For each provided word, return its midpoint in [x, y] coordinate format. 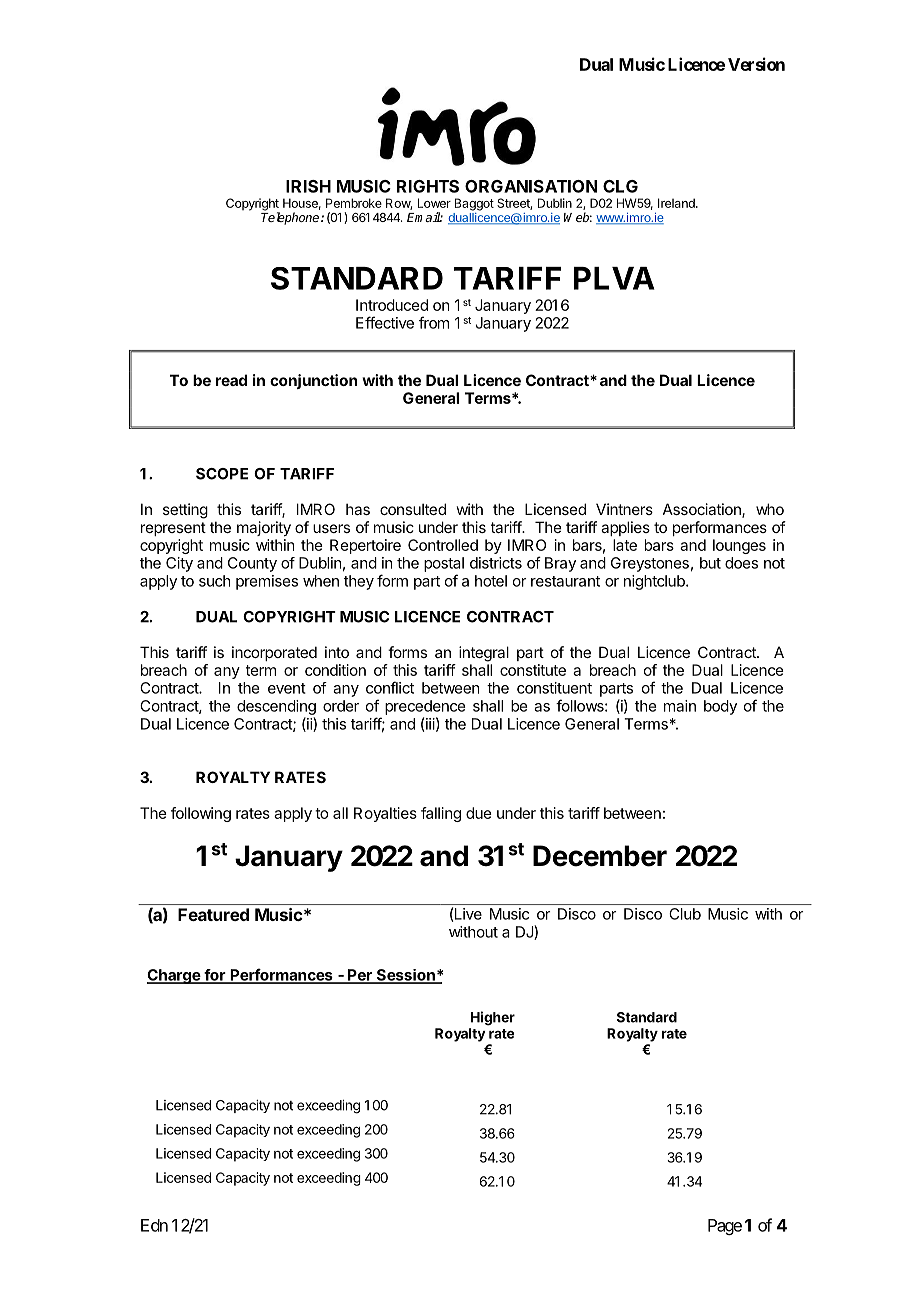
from [434, 322]
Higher [493, 1018]
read [231, 380]
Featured [213, 914]
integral [484, 654]
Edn [154, 1225]
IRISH [308, 186]
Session [405, 976]
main [680, 706]
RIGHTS [428, 186]
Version [756, 64]
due [479, 813]
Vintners [624, 509]
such [215, 581]
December [600, 856]
